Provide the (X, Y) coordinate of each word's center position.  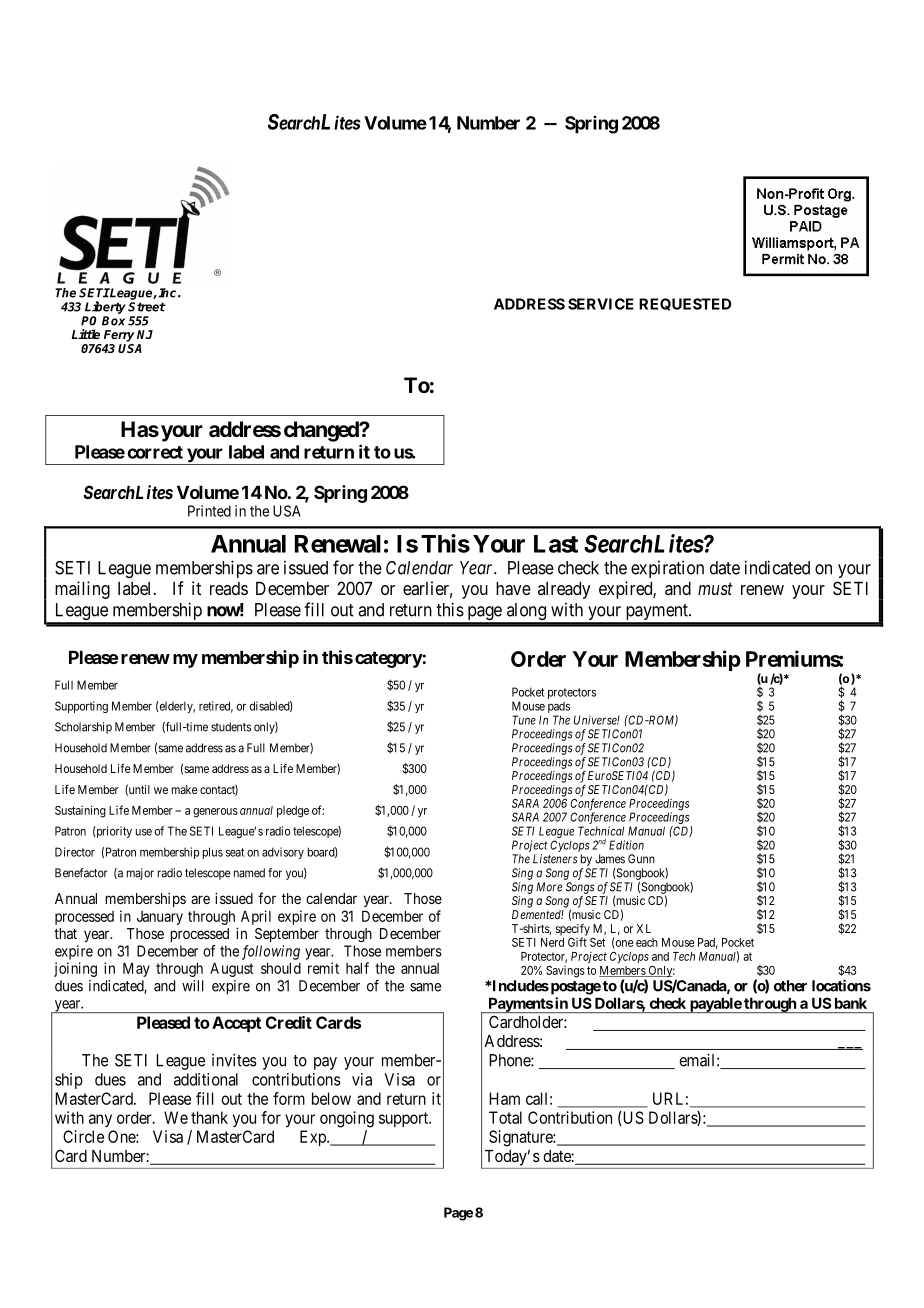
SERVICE (601, 304)
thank (209, 1117)
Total (505, 1117)
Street (147, 307)
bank (851, 1003)
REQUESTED (685, 304)
